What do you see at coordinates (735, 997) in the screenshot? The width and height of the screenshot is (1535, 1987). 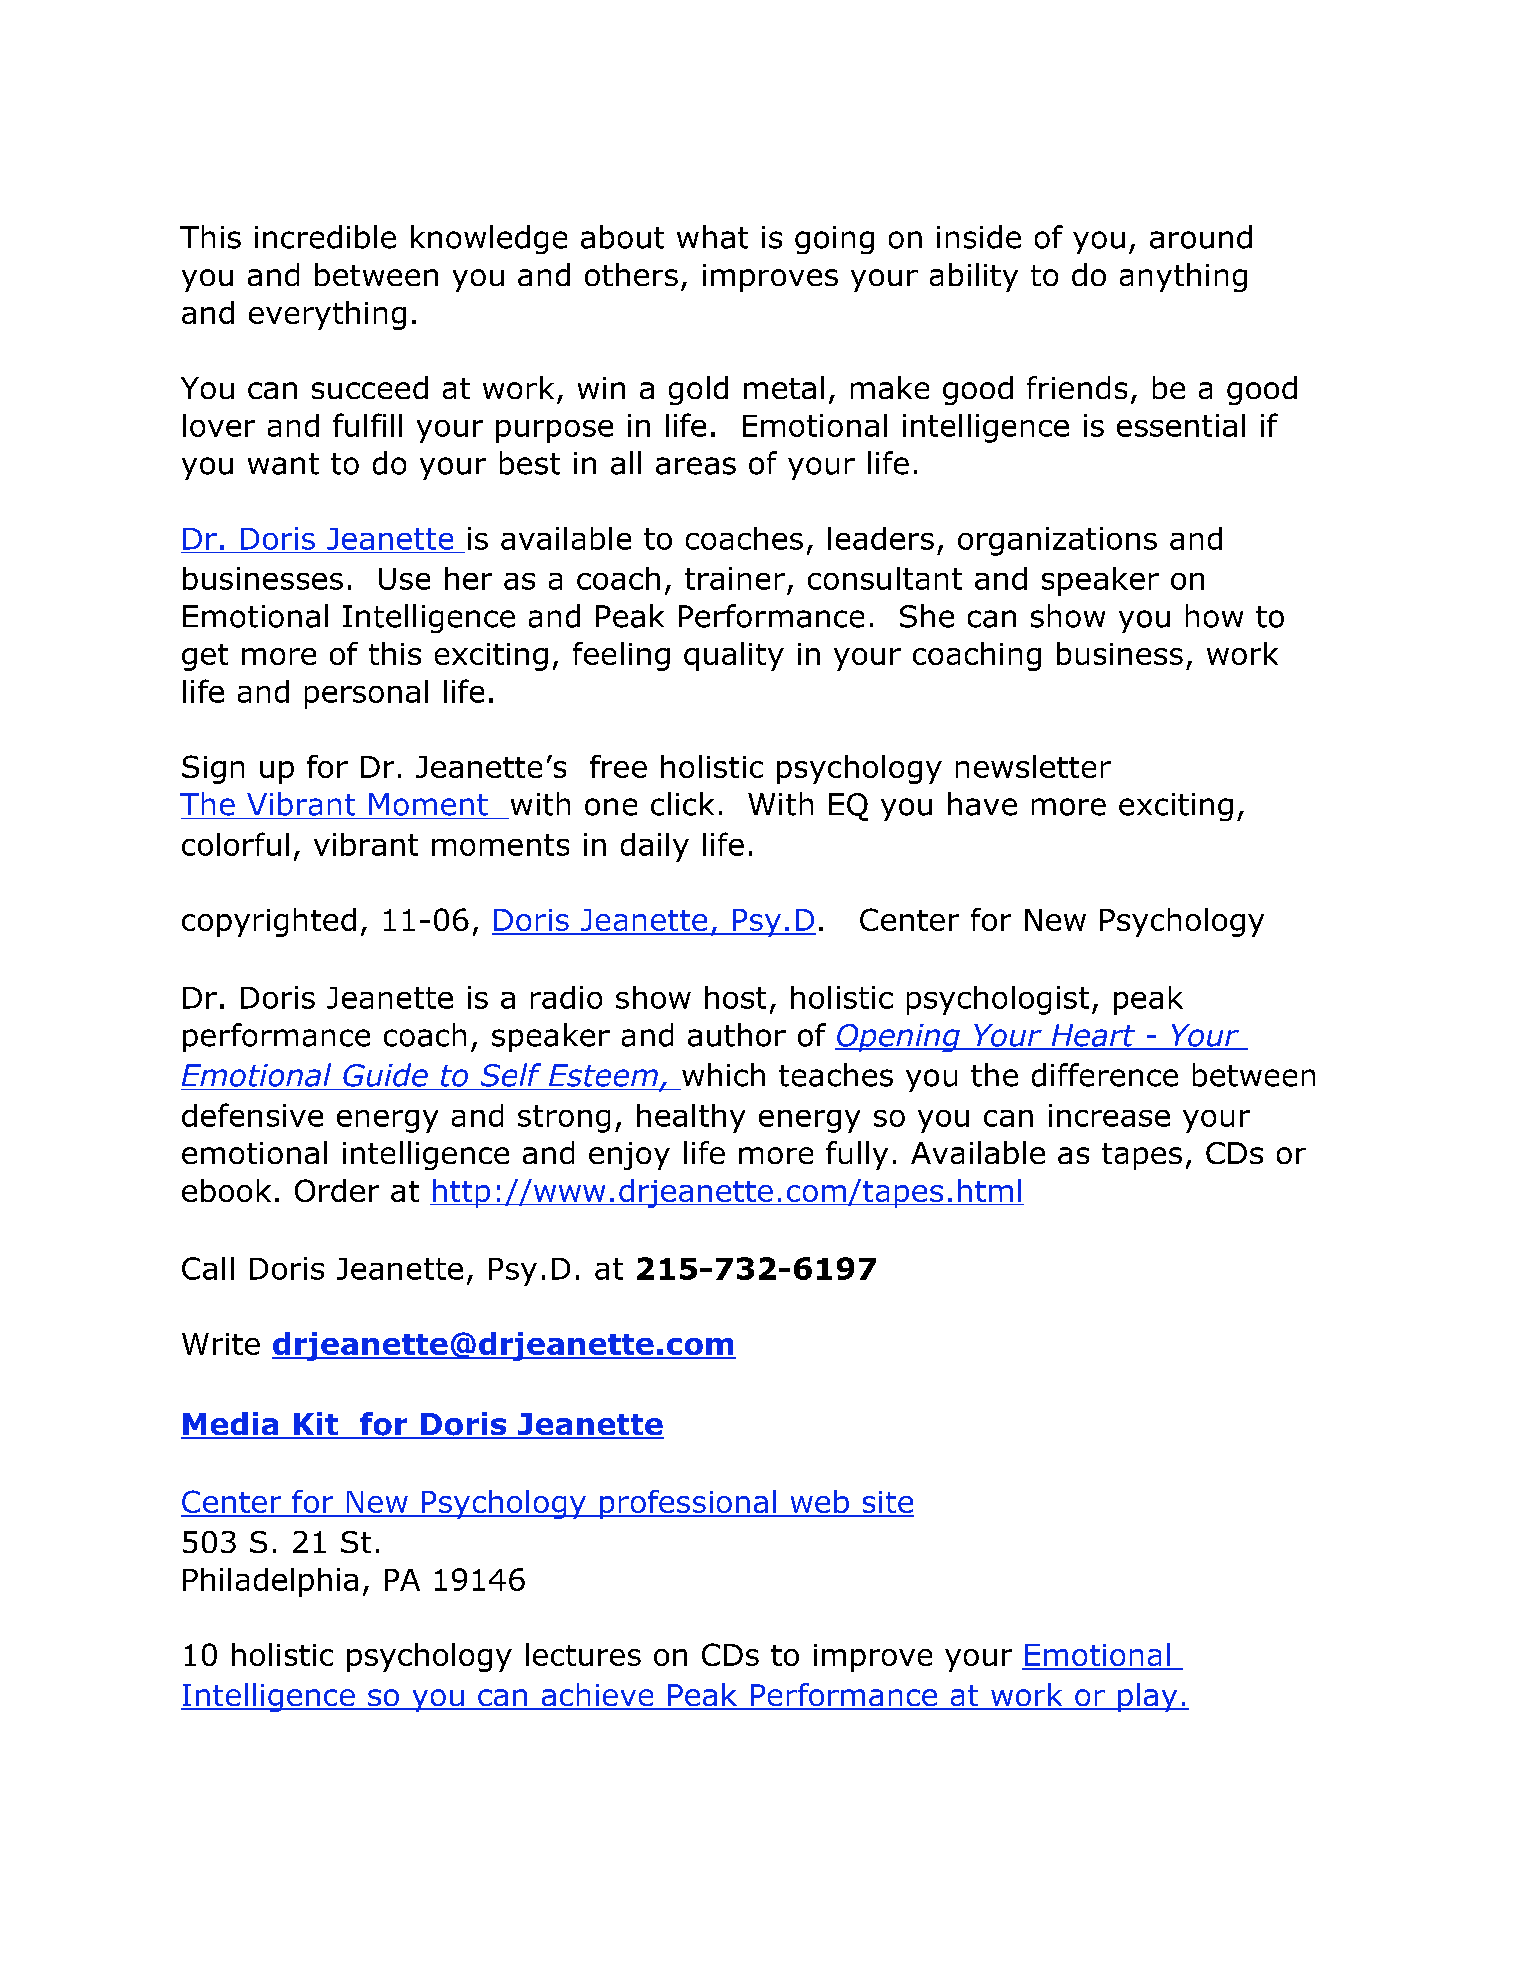 I see `host` at bounding box center [735, 997].
